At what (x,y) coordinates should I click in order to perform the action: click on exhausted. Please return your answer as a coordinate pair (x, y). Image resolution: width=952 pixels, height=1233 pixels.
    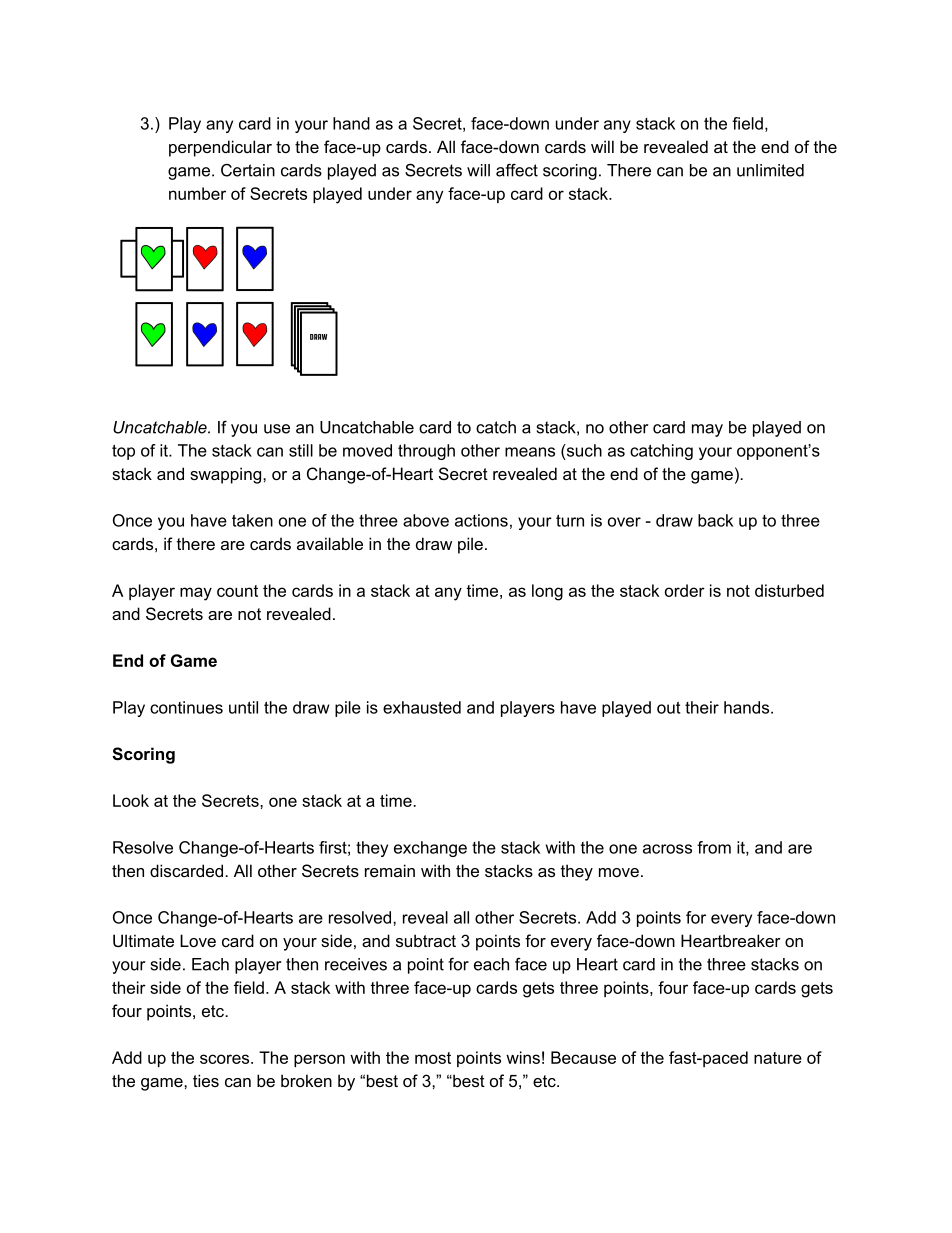
    Looking at the image, I should click on (422, 707).
